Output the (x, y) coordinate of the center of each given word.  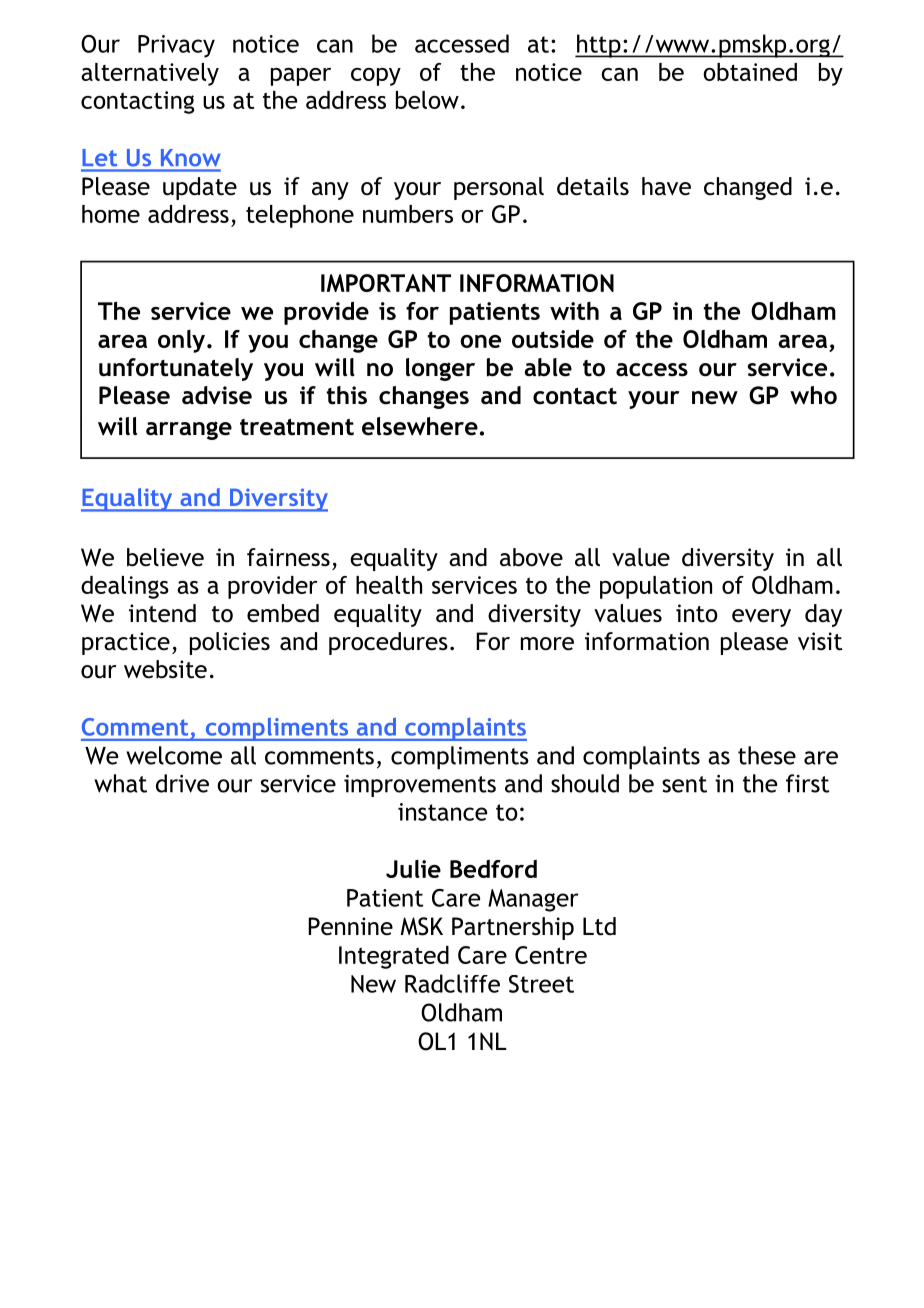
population (656, 587)
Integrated (394, 957)
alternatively (150, 74)
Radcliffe (452, 983)
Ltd (599, 926)
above (531, 557)
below (427, 100)
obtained (750, 72)
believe (165, 557)
